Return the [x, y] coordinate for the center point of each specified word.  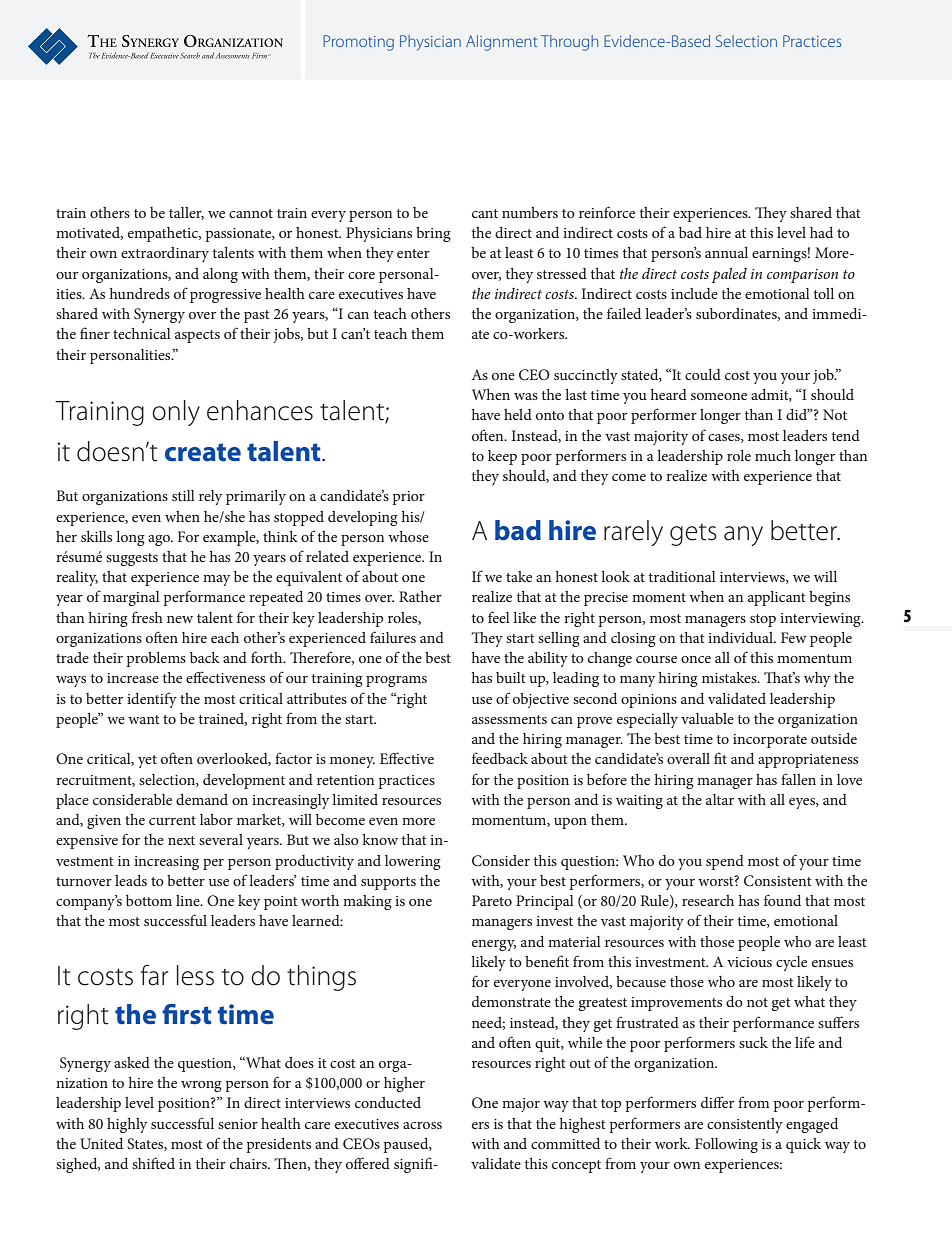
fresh [147, 617]
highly [127, 1125]
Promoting [358, 43]
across [422, 1125]
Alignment [501, 43]
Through [569, 43]
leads [131, 880]
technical [142, 333]
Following [726, 1145]
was [526, 396]
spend [725, 862]
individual [741, 637]
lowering [413, 862]
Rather [420, 596]
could [703, 374]
